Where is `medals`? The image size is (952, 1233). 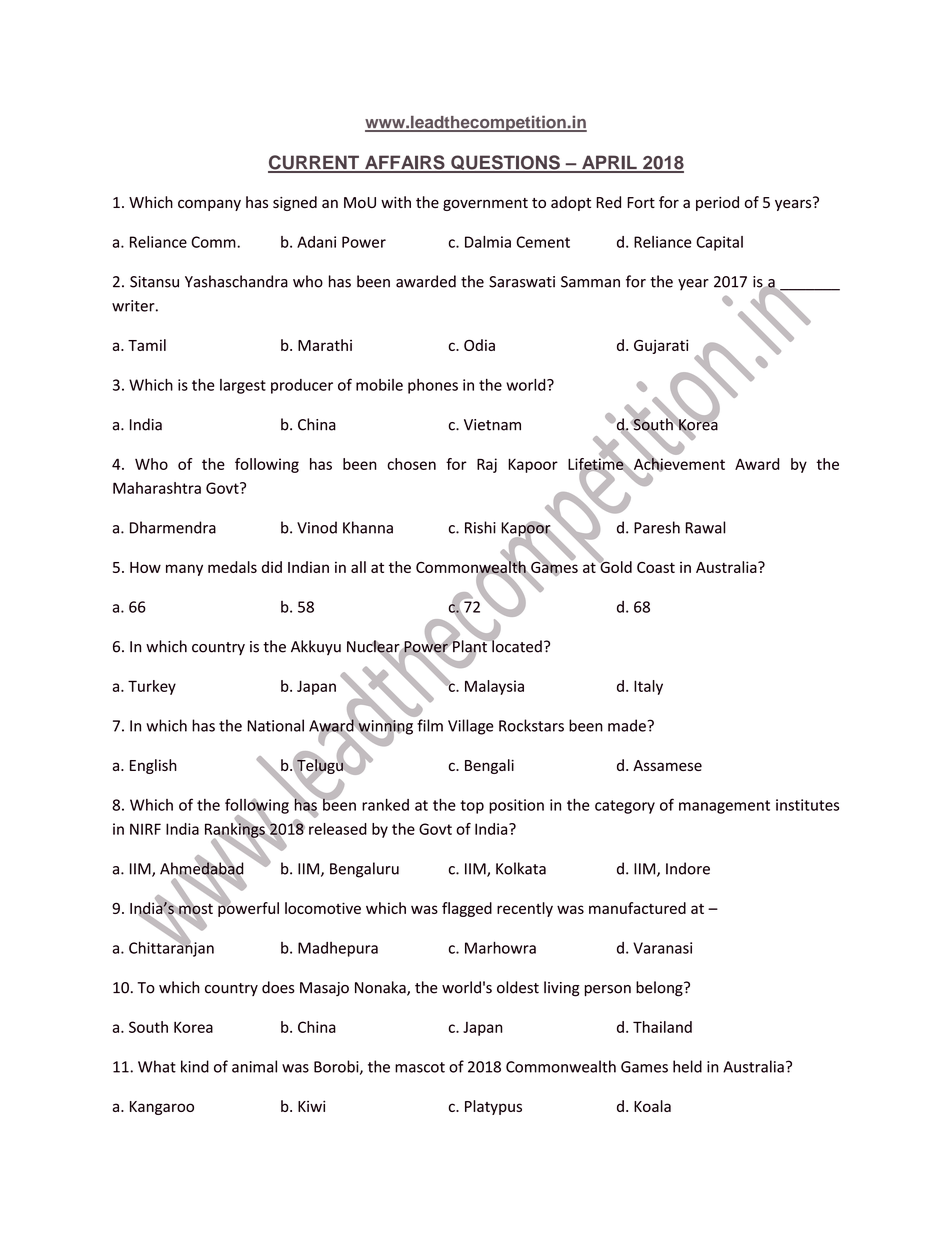
medals is located at coordinates (232, 567).
